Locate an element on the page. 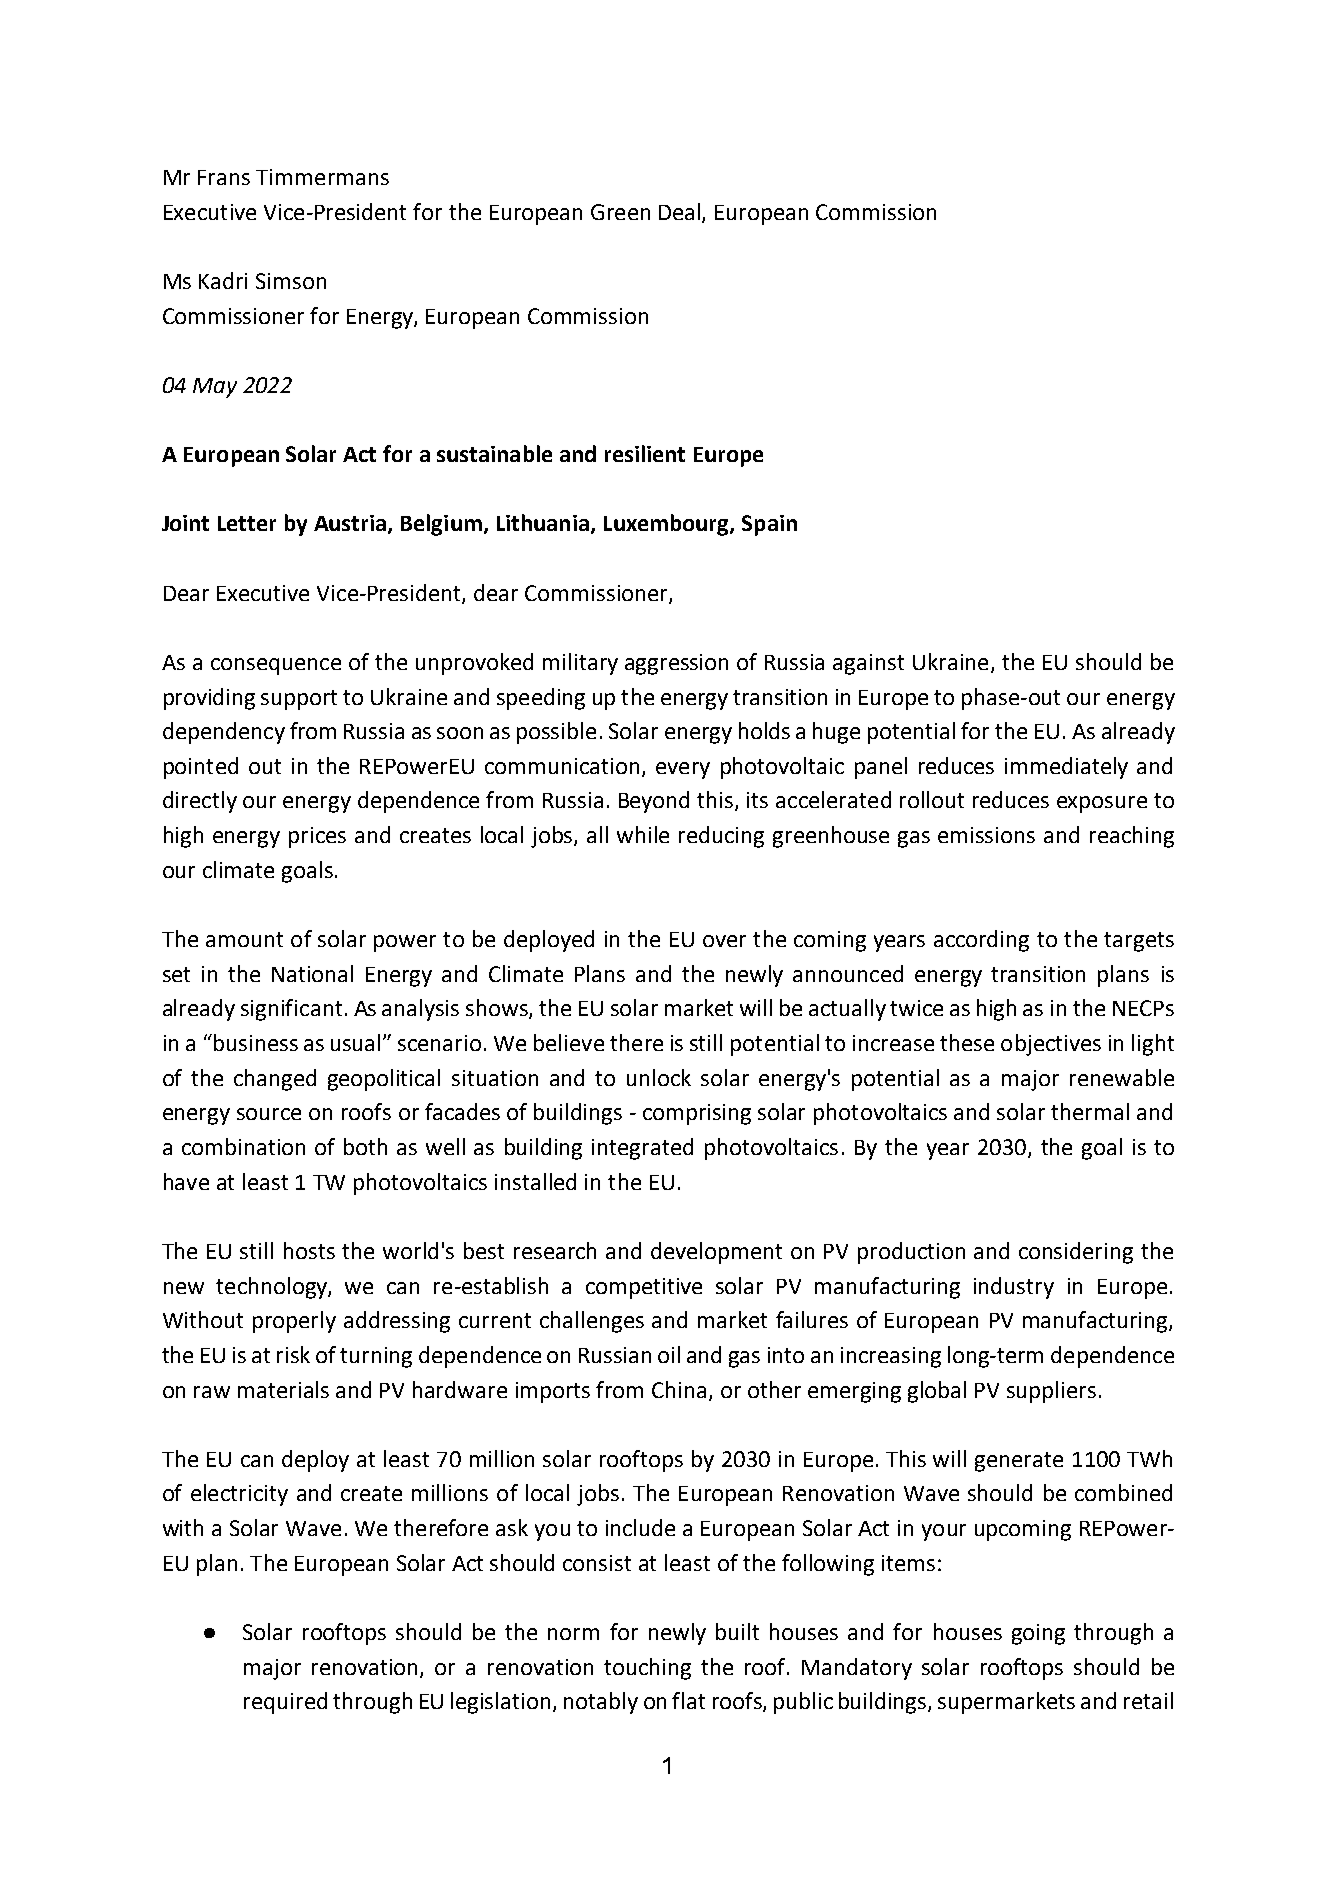 This page has height=1888, width=1336. touching is located at coordinates (647, 1669).
